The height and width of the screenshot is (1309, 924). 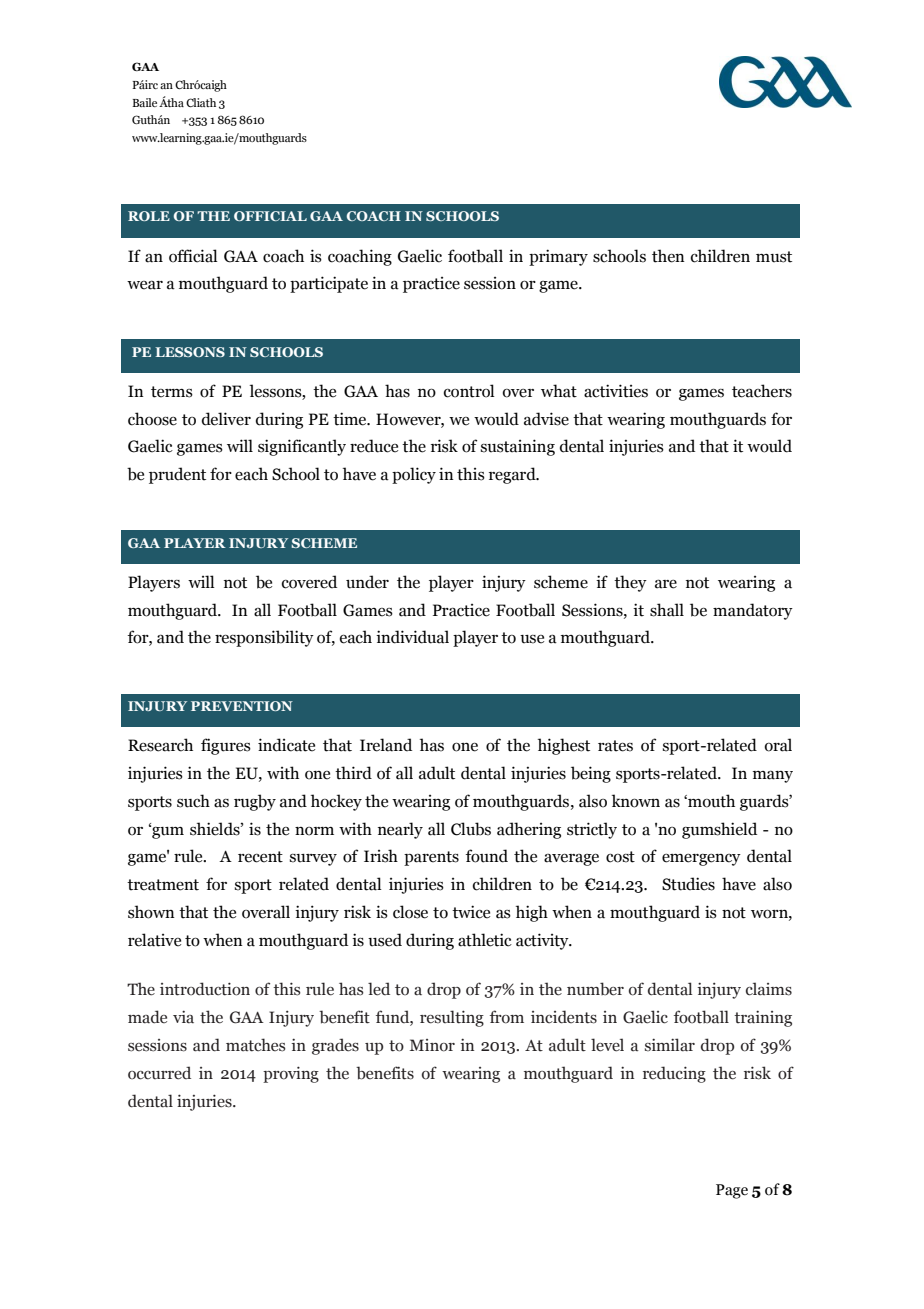 What do you see at coordinates (778, 745) in the screenshot?
I see `oral` at bounding box center [778, 745].
